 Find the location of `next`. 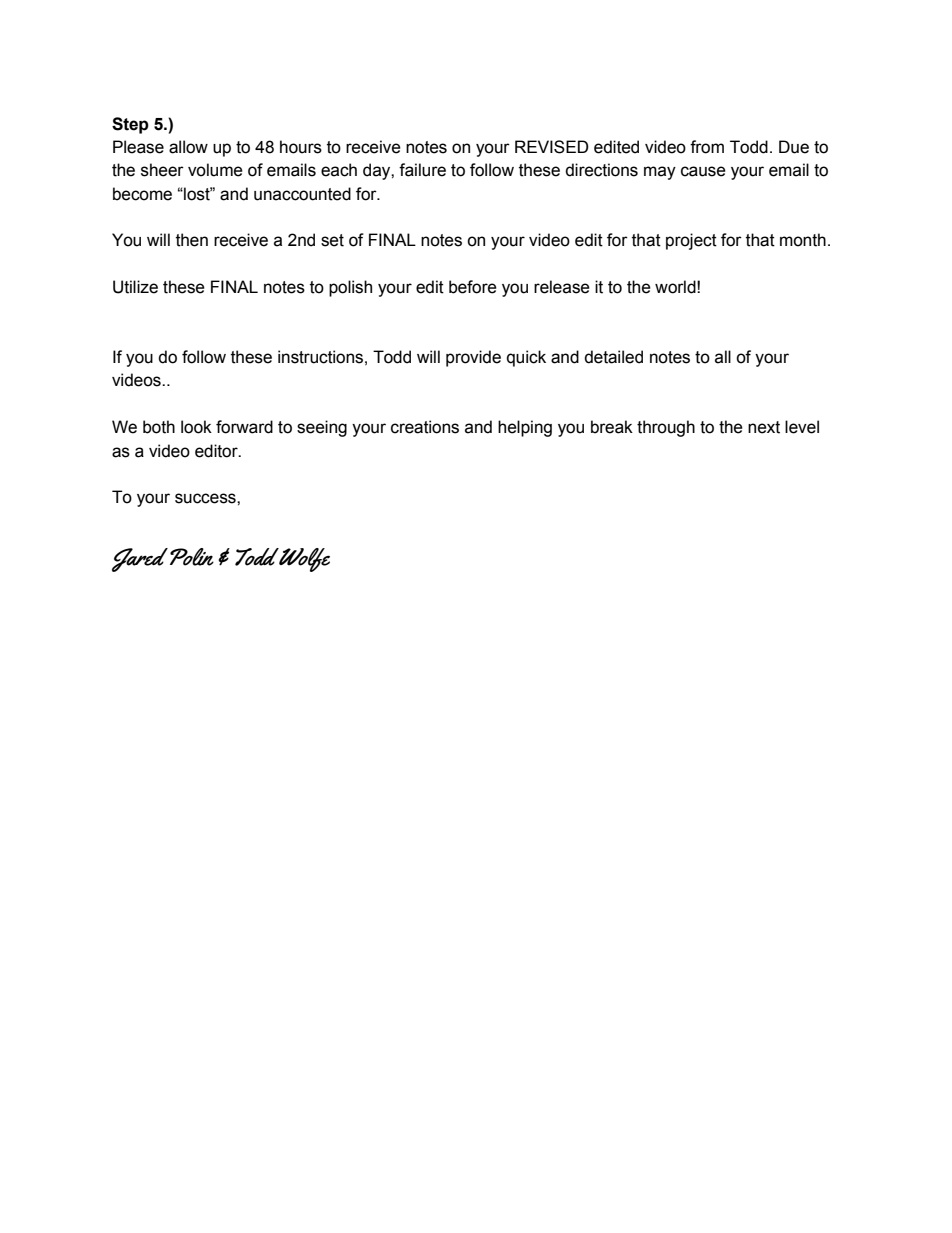

next is located at coordinates (764, 427).
